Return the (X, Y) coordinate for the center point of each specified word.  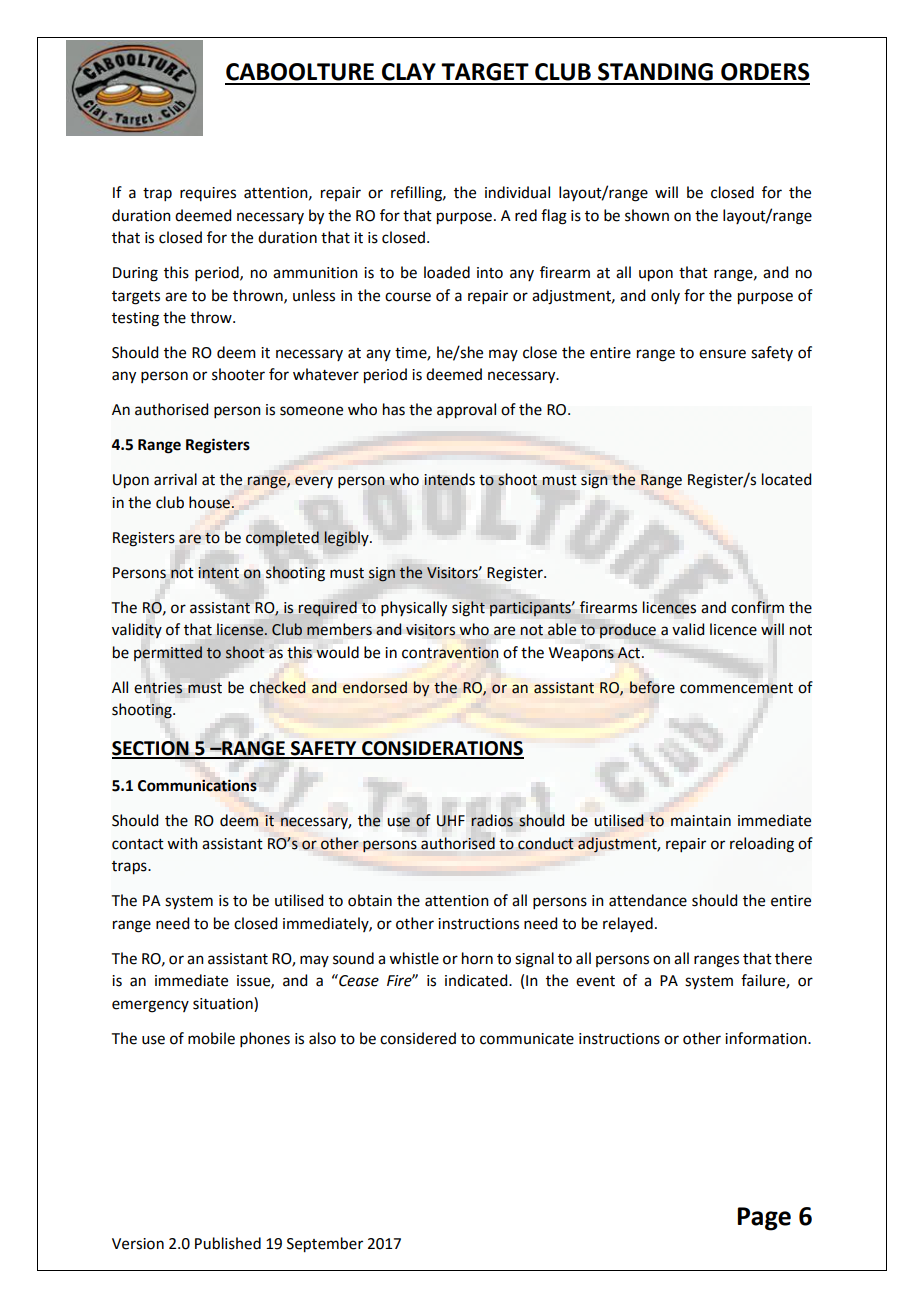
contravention (450, 653)
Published (228, 1243)
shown (647, 215)
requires (208, 194)
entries (158, 688)
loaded (447, 272)
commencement (736, 688)
